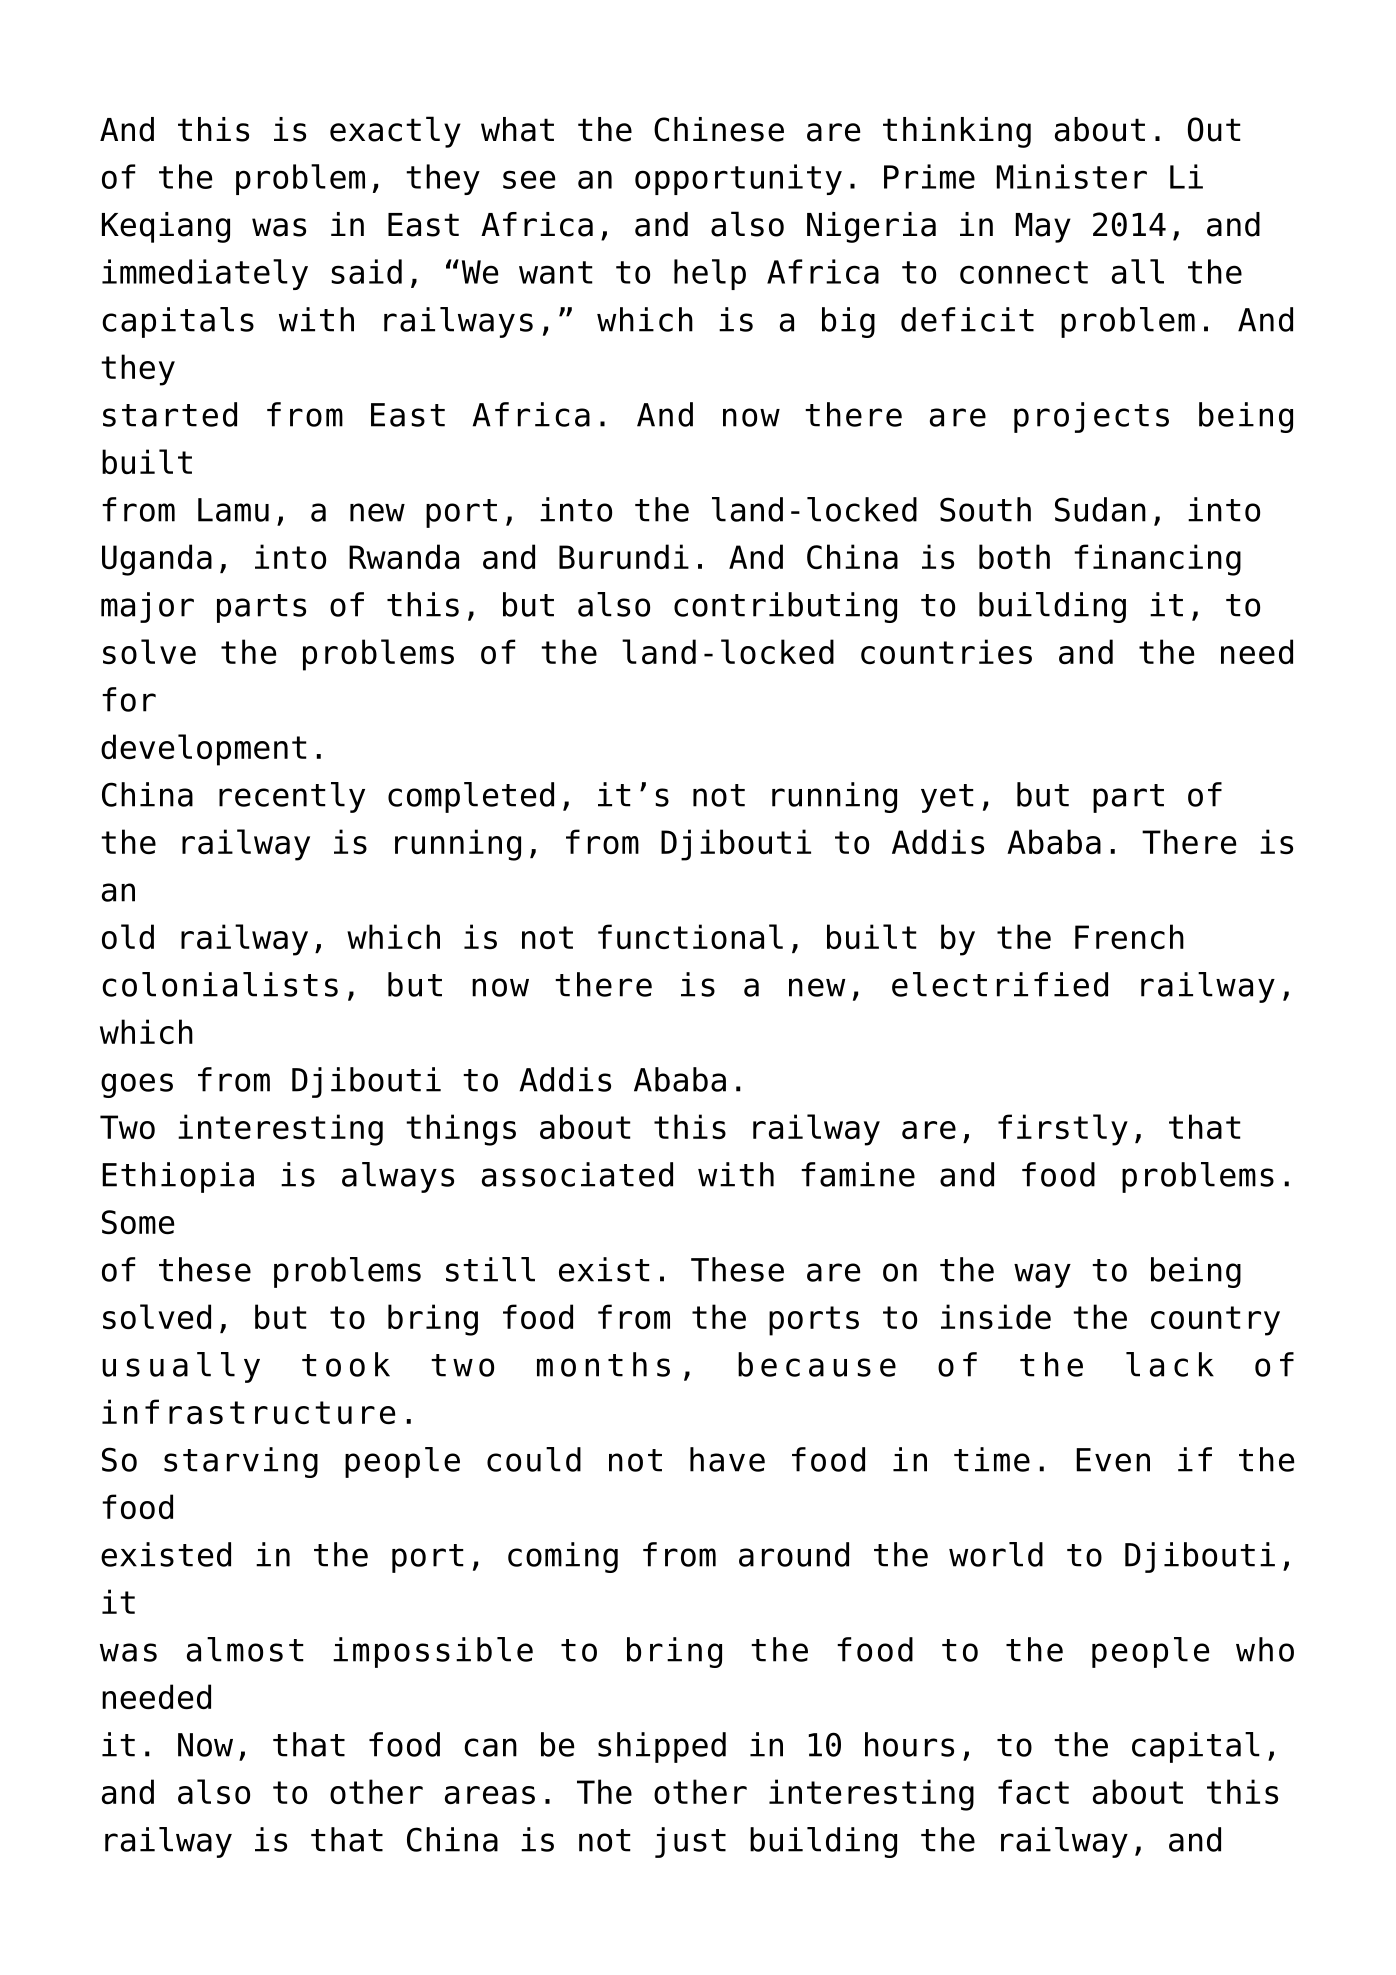  What do you see at coordinates (719, 129) in the page?
I see `Chinese` at bounding box center [719, 129].
